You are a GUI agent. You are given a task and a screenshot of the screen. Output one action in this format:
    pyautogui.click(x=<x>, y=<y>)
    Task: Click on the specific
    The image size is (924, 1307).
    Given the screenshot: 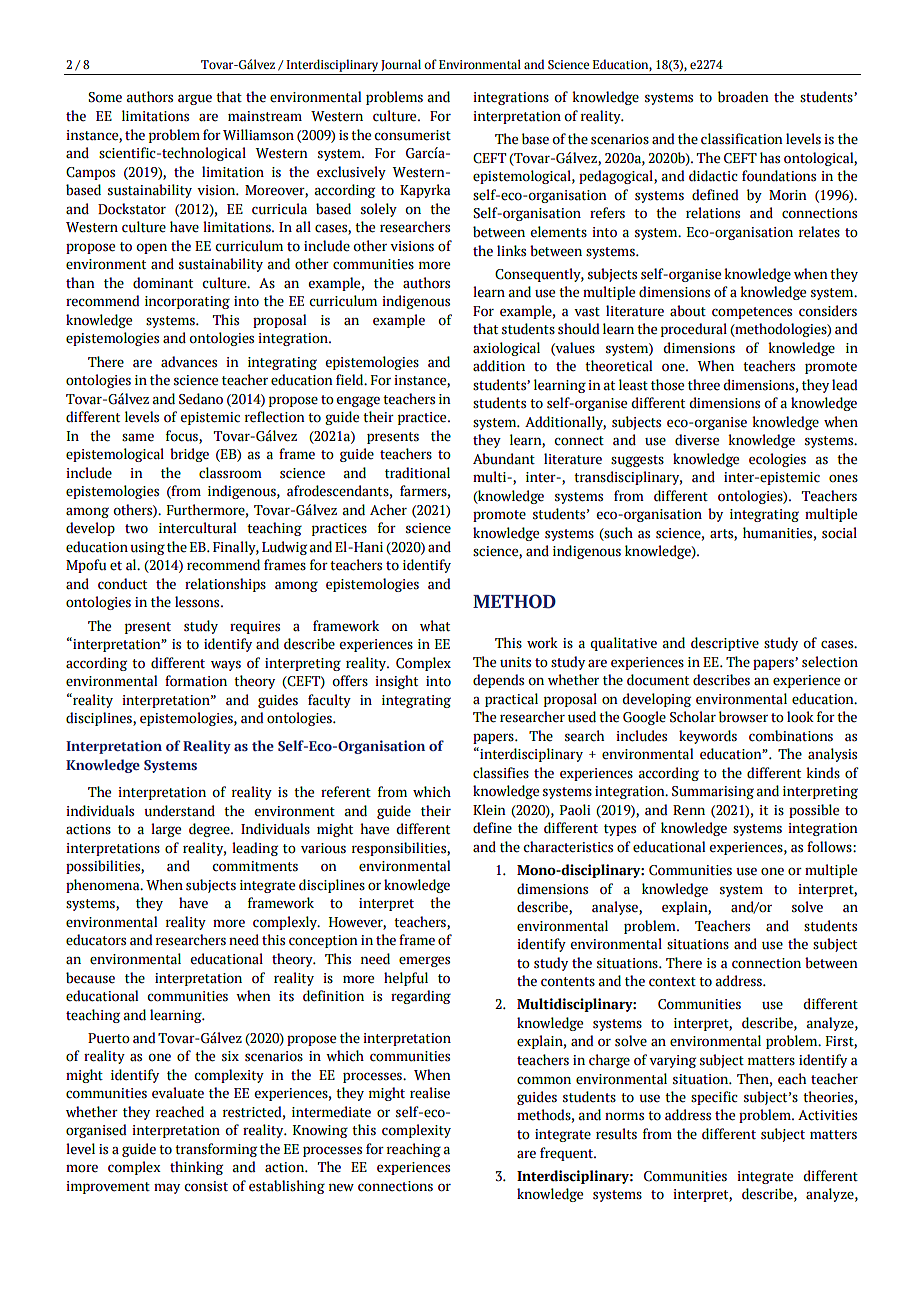 What is the action you would take?
    pyautogui.click(x=714, y=1098)
